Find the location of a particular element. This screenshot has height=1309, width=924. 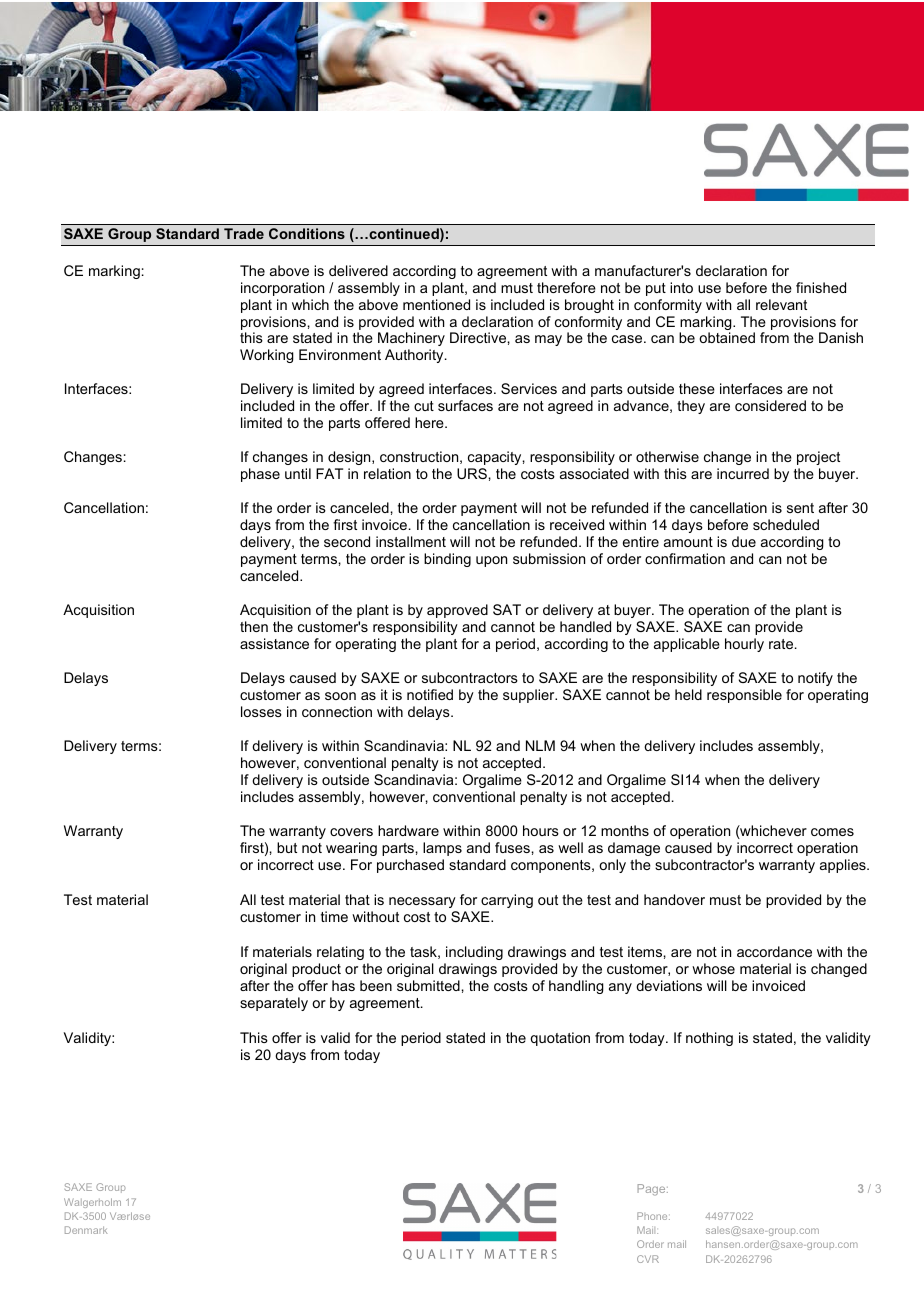

Page is located at coordinates (652, 1190).
